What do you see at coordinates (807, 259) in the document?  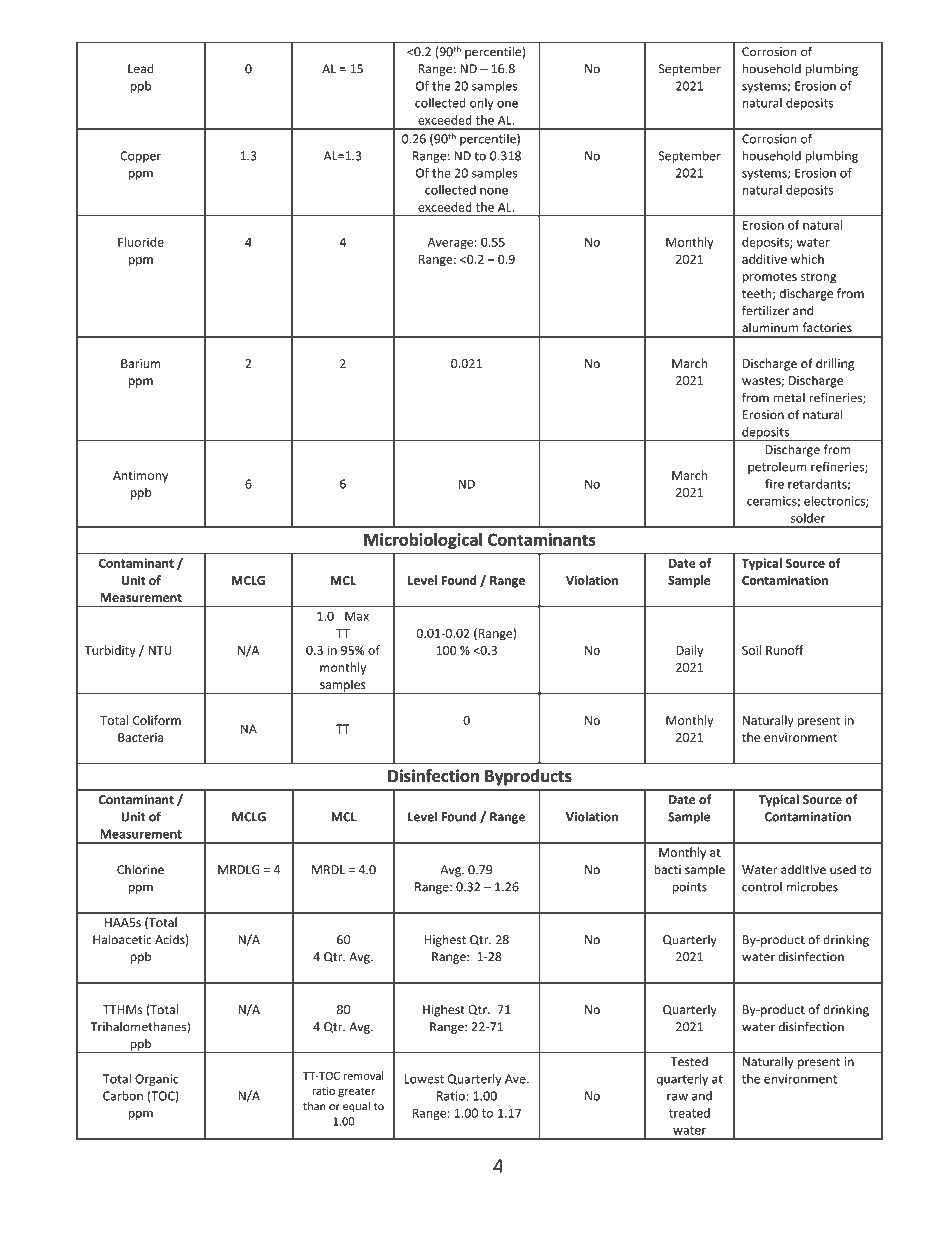 I see `which` at bounding box center [807, 259].
